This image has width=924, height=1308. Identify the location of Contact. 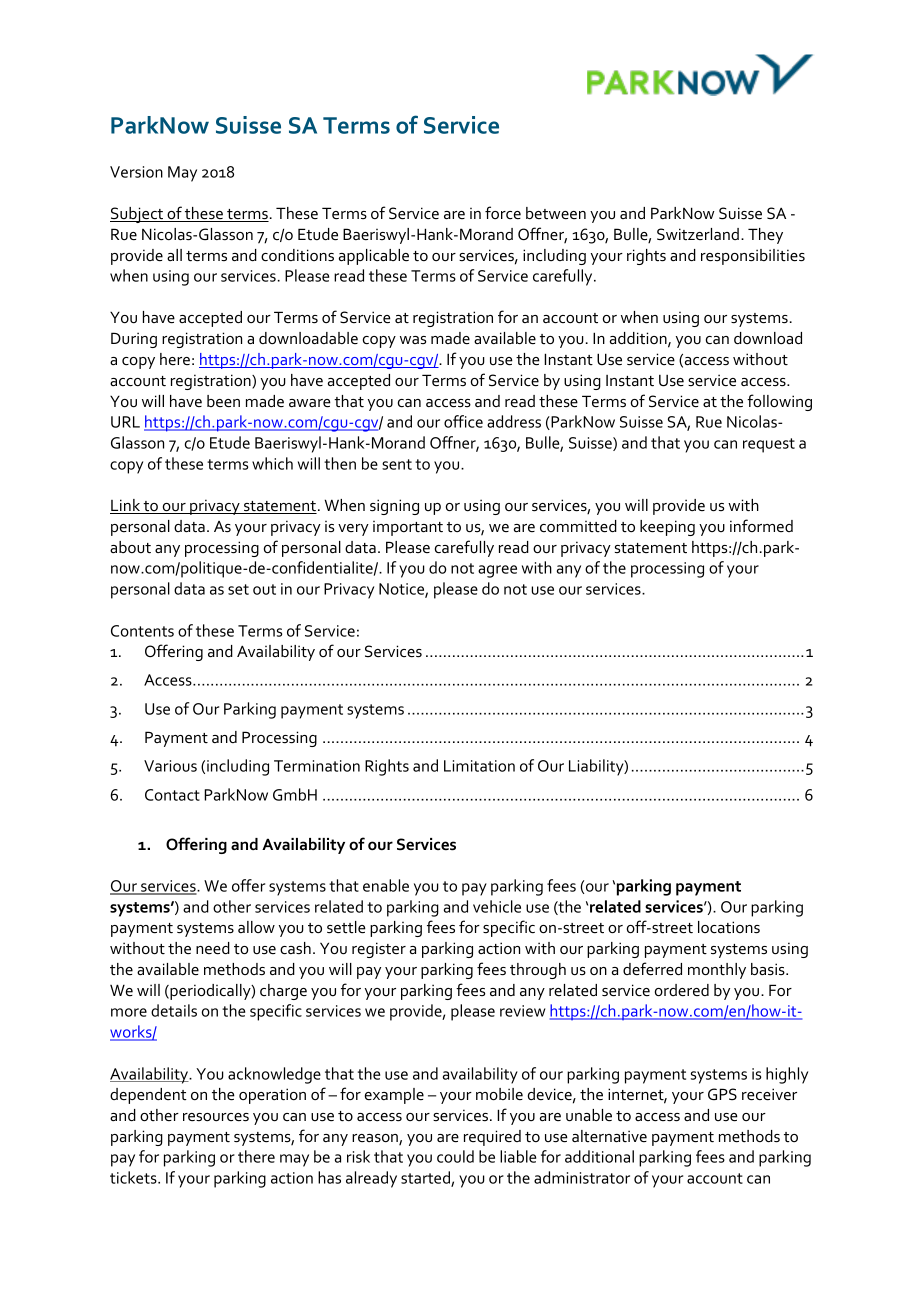
(172, 795).
